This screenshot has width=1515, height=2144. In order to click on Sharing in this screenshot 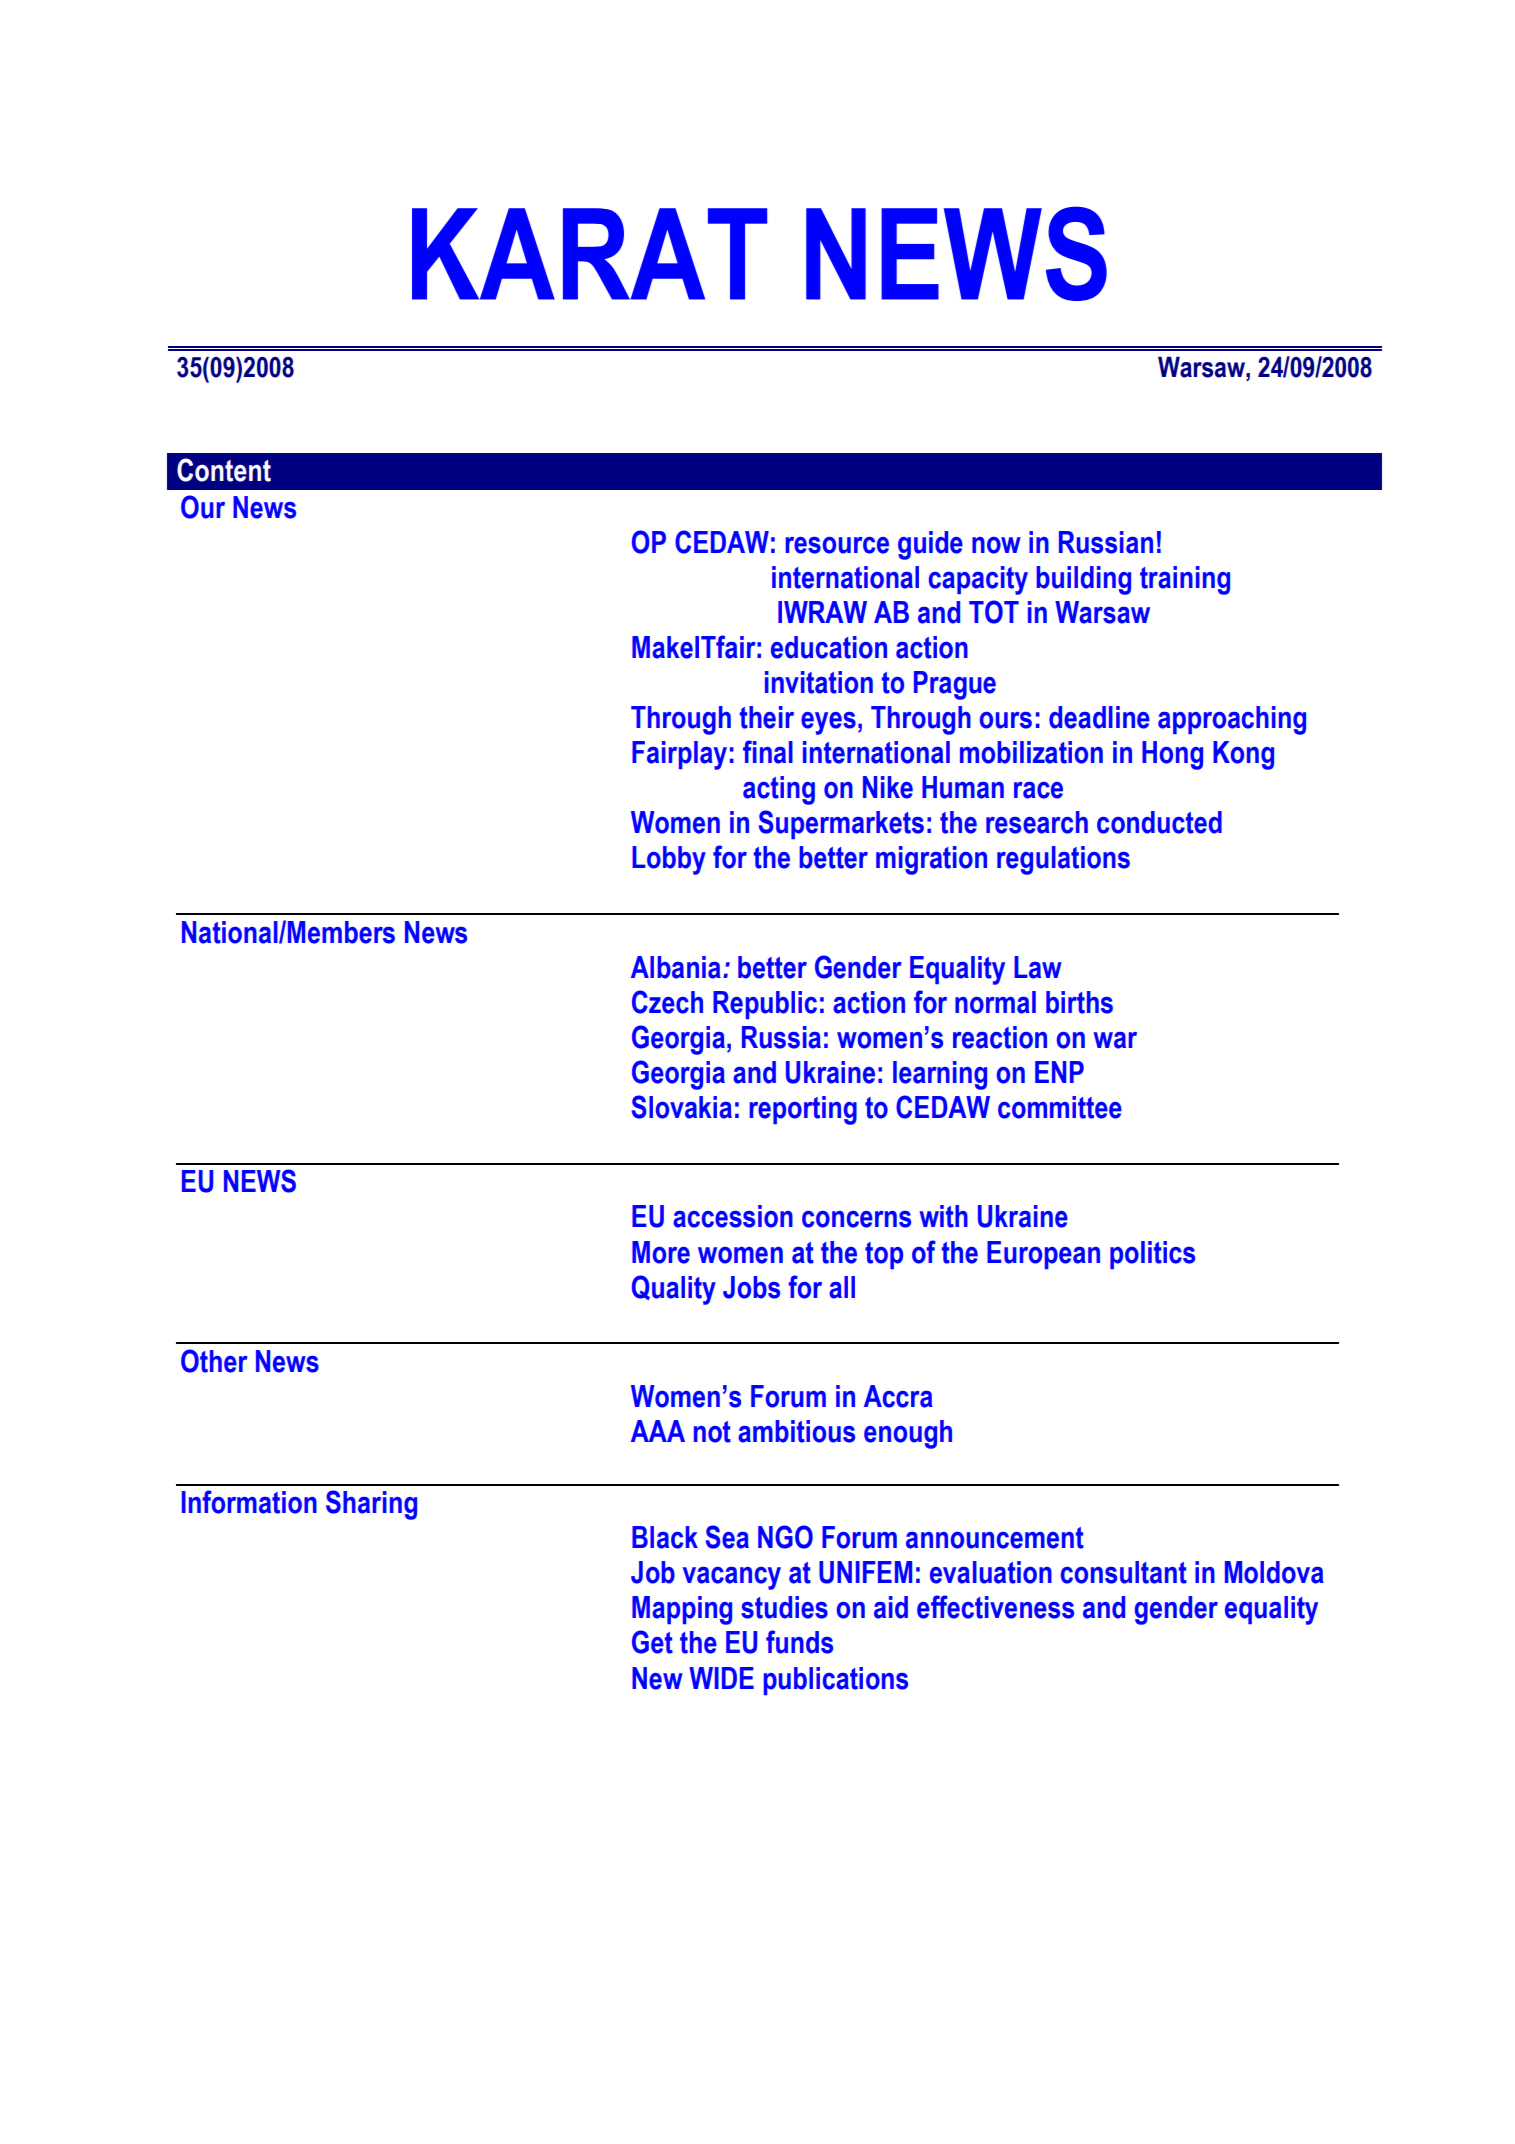, I will do `click(371, 1505)`.
